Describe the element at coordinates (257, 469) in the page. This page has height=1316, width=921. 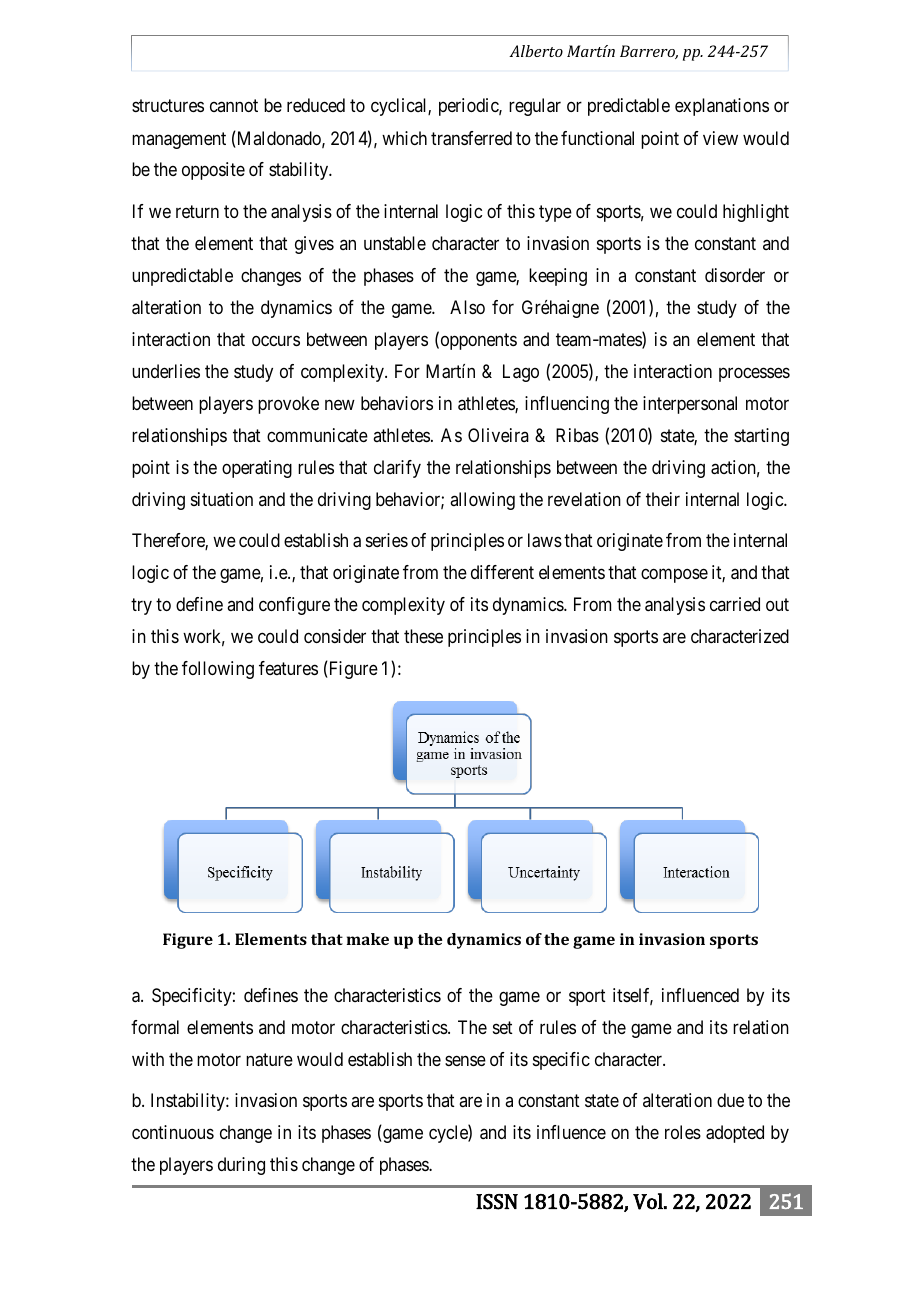
I see `operating` at that location.
